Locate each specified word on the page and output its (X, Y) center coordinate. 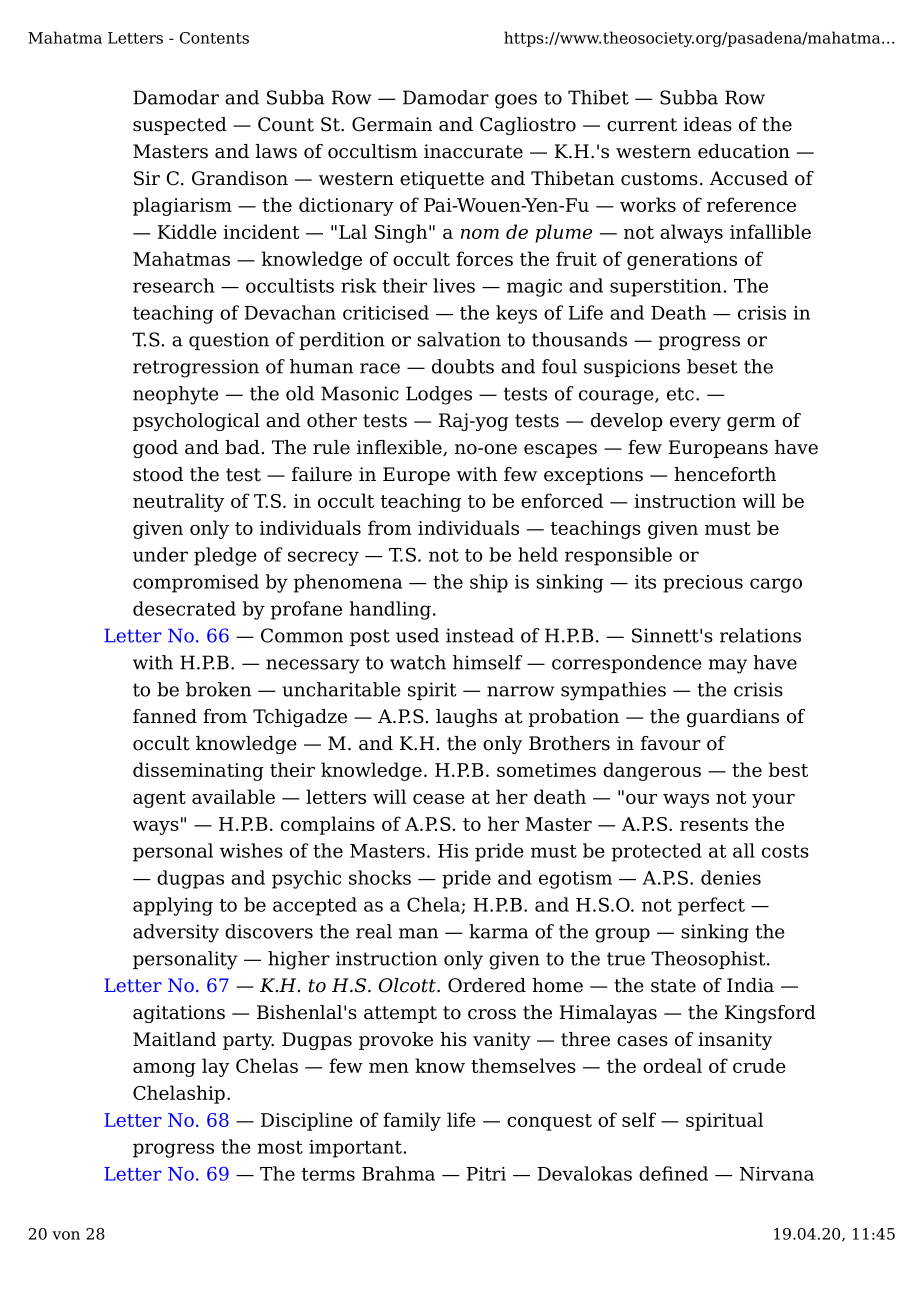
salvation (459, 339)
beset (712, 366)
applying (173, 906)
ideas (707, 124)
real (374, 931)
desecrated (184, 608)
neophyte (176, 395)
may (728, 666)
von (66, 1235)
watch (418, 662)
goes (516, 101)
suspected (180, 126)
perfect (711, 906)
